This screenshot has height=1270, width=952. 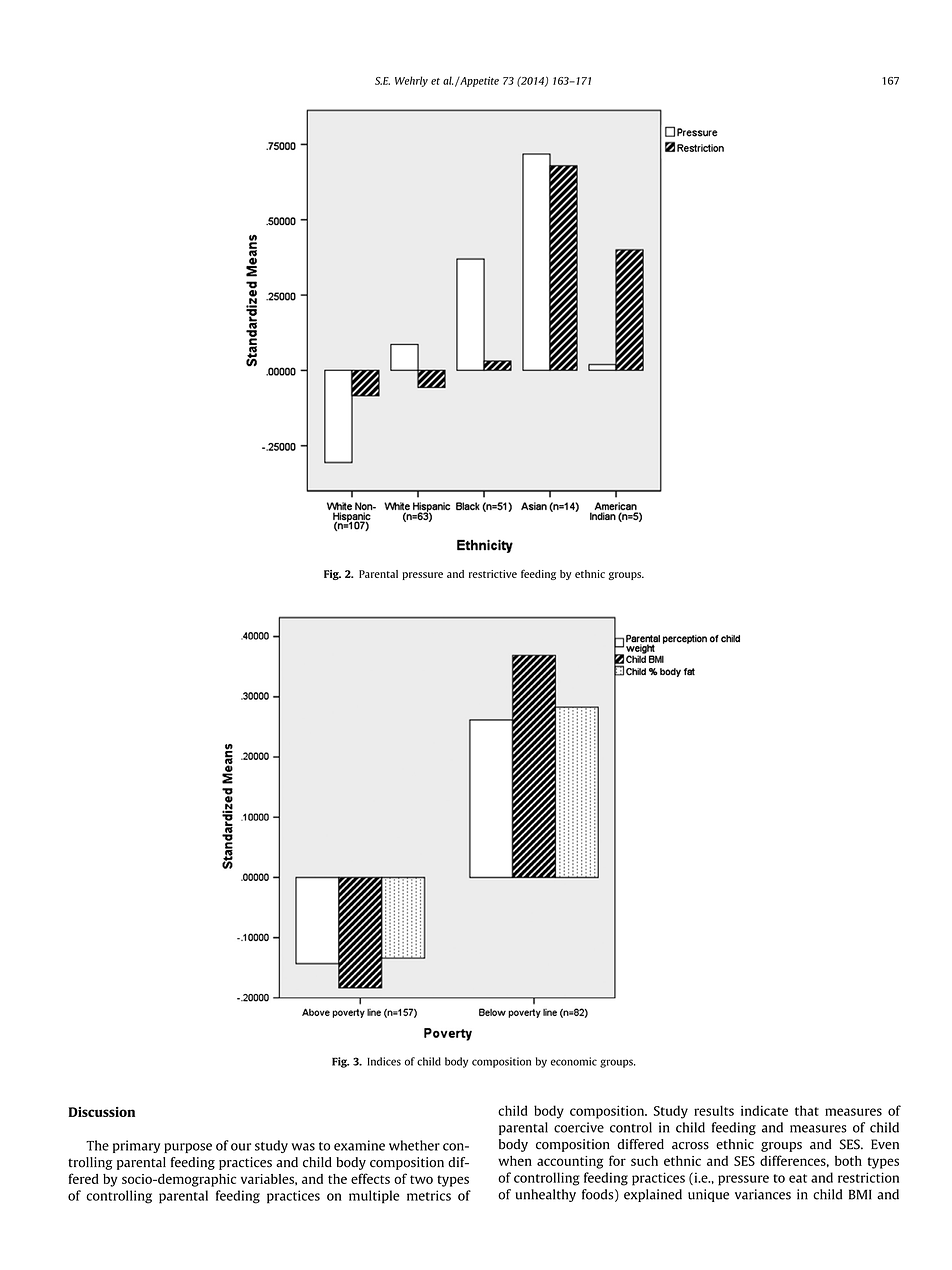 I want to click on purpose, so click(x=188, y=1148).
